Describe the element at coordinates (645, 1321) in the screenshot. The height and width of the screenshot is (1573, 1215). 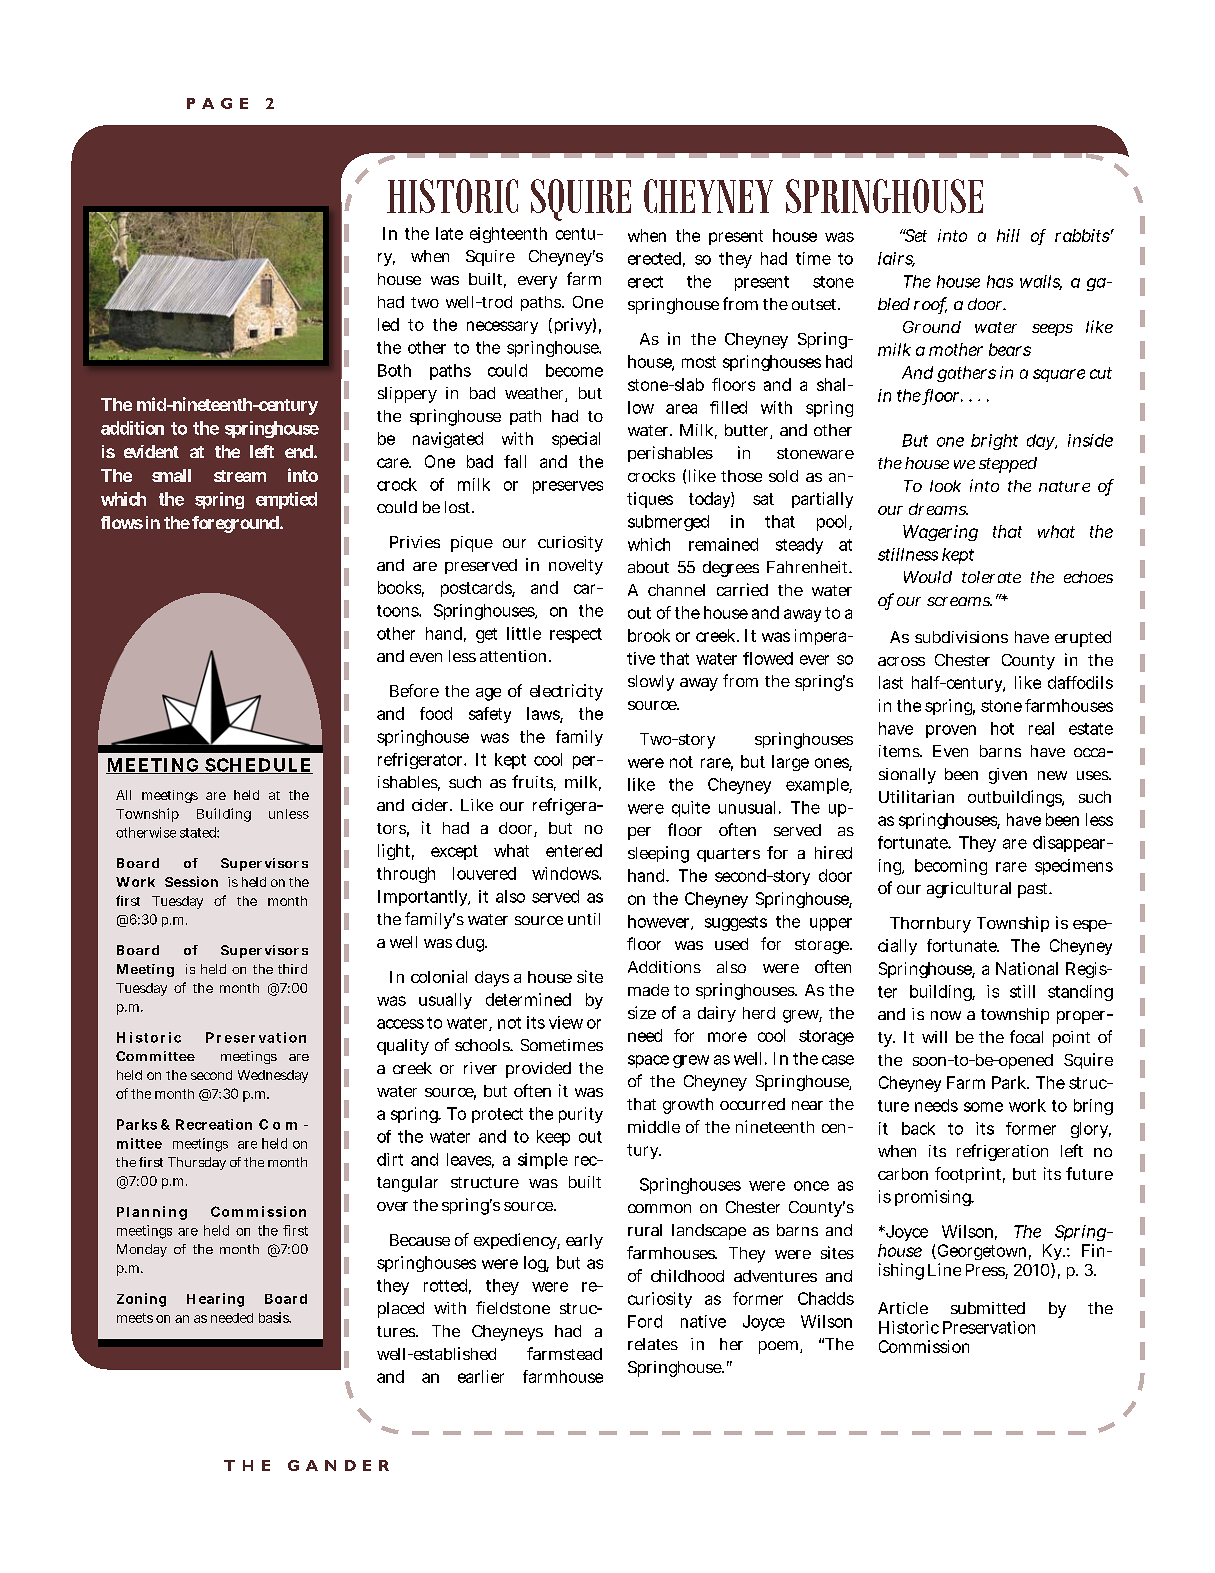
I see `Ford` at that location.
